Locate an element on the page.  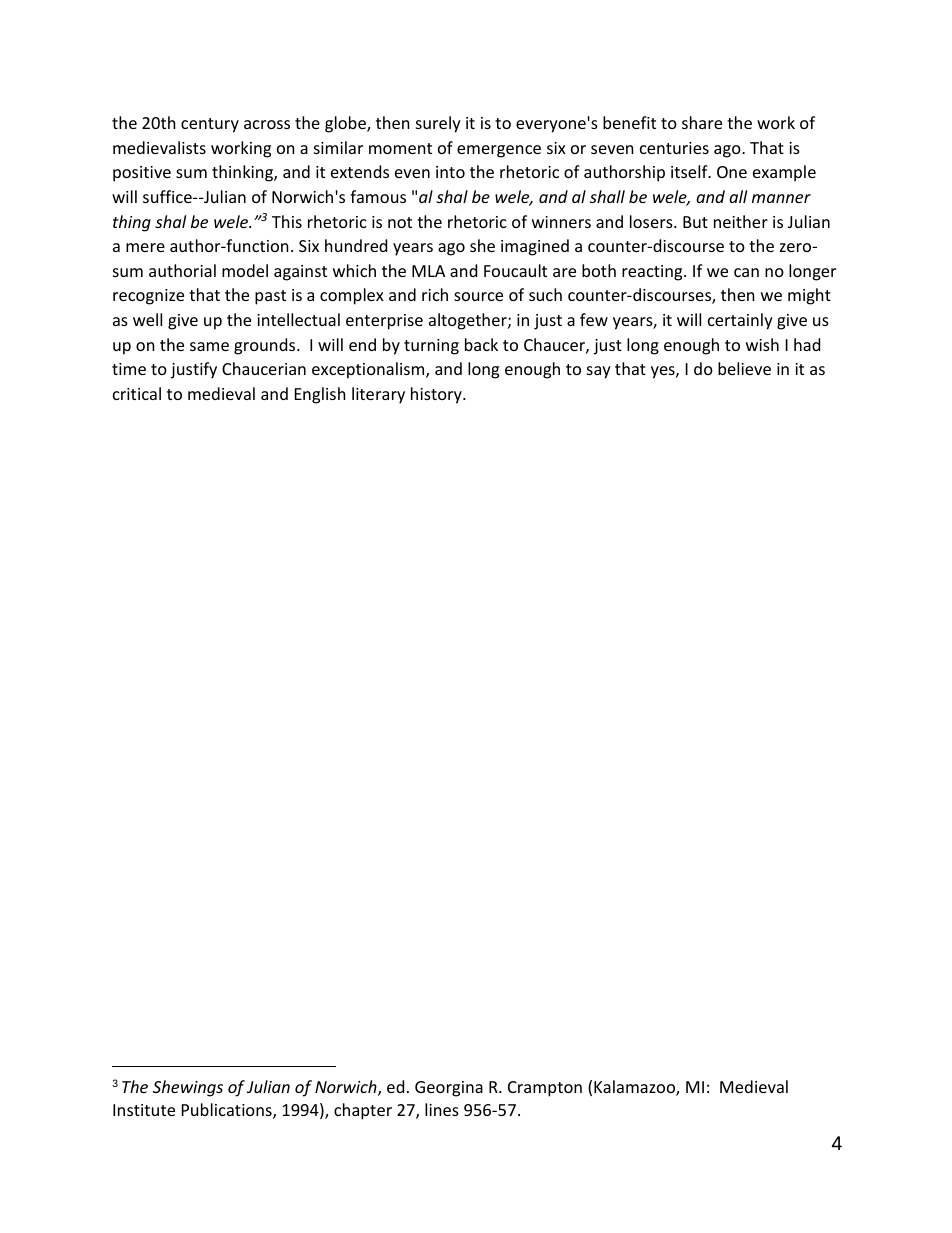
Publications is located at coordinates (228, 1111).
